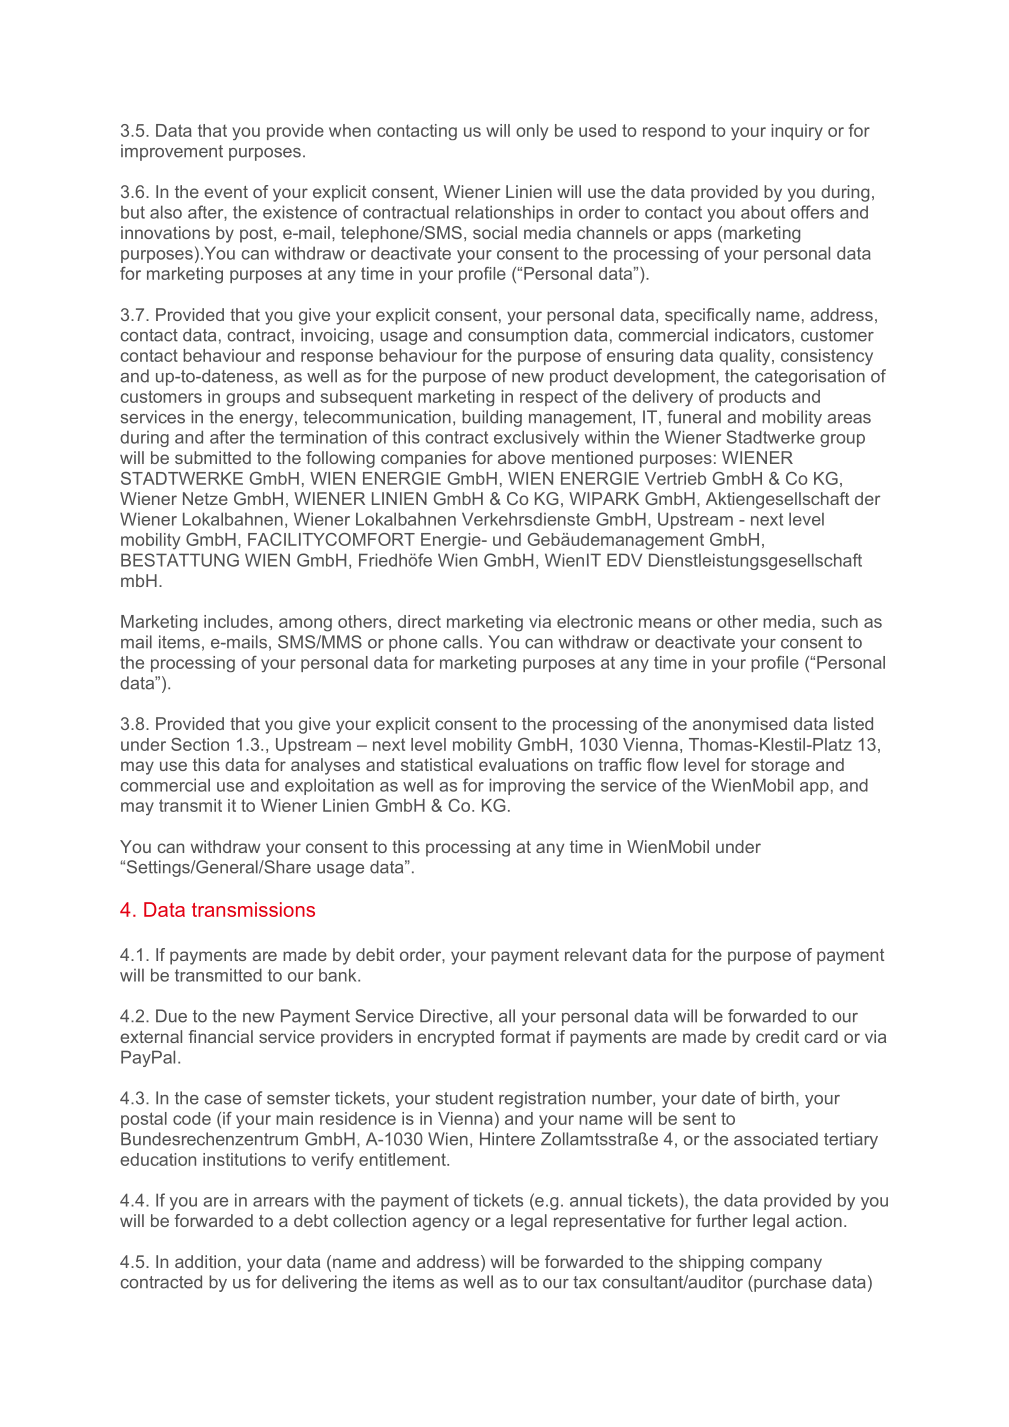 The image size is (1009, 1427). I want to click on only, so click(532, 132).
